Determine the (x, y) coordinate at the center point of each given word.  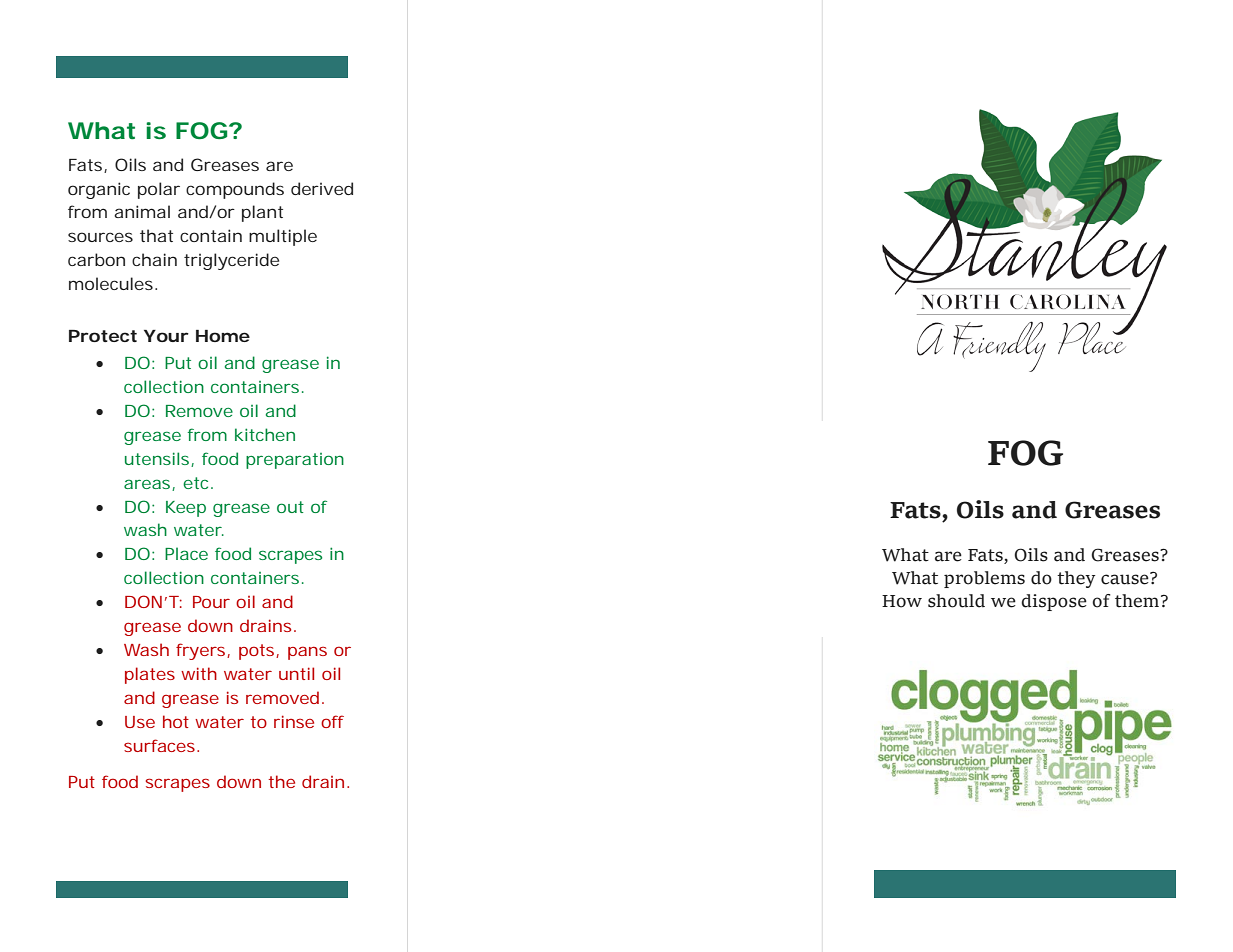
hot (176, 721)
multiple (283, 237)
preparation (295, 461)
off (332, 721)
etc (197, 483)
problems (984, 579)
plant (262, 213)
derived (322, 188)
